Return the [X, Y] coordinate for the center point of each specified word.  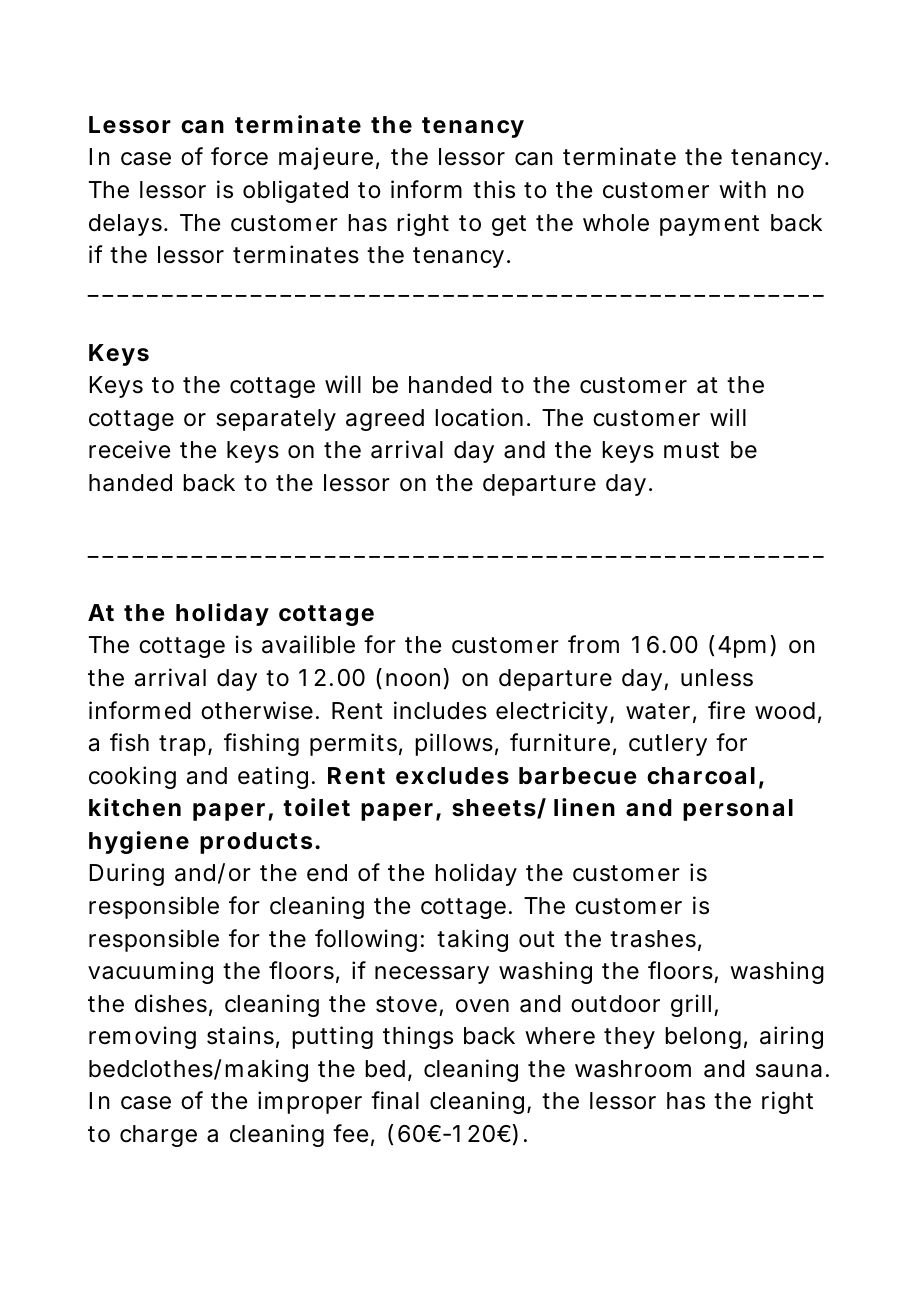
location [479, 417]
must [691, 450]
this [494, 189]
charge [158, 1136]
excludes [452, 776]
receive [129, 449]
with [742, 189]
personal [738, 810]
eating [273, 777]
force [239, 156]
